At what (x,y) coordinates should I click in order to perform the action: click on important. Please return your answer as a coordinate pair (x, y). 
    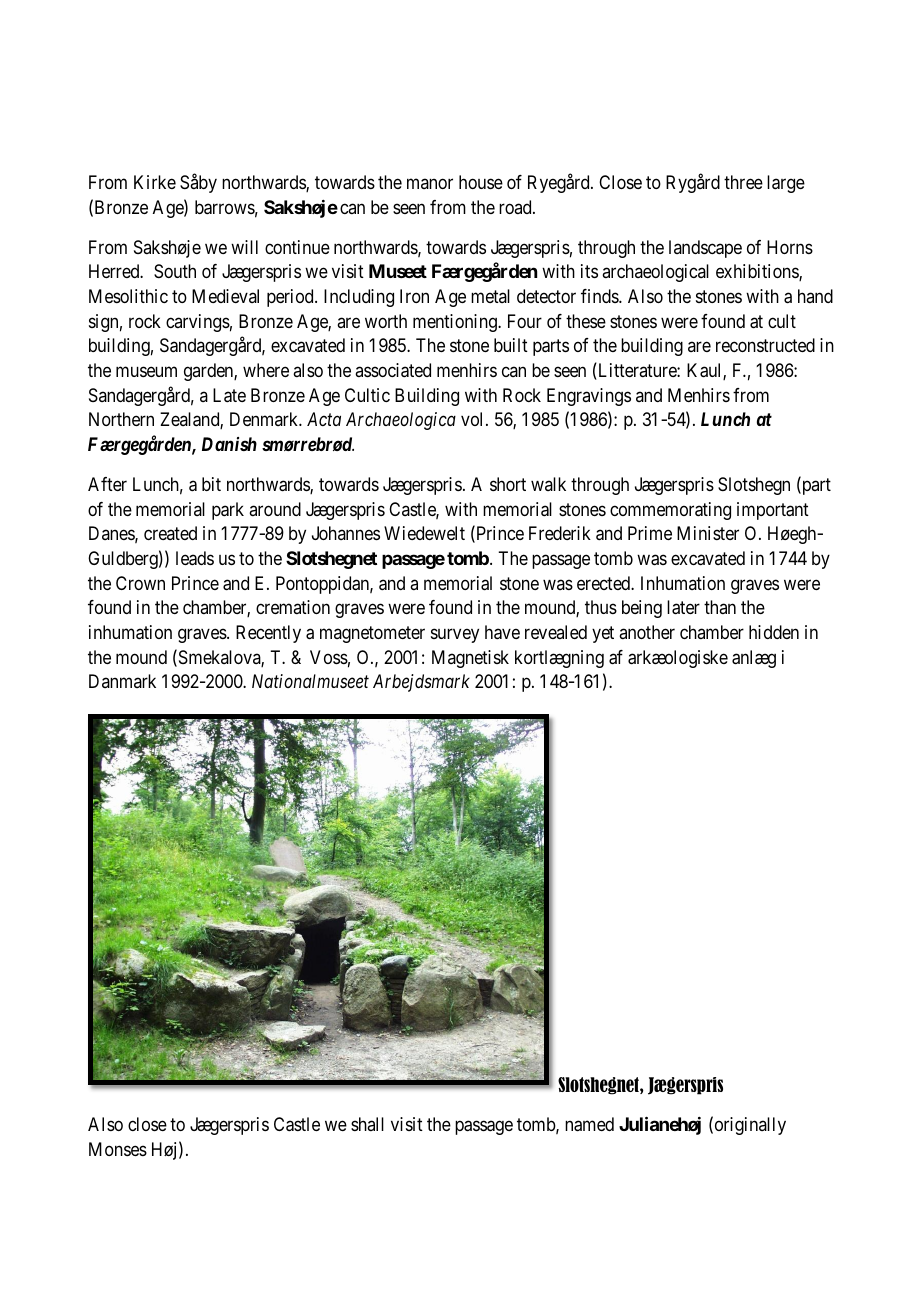
    Looking at the image, I should click on (773, 511).
